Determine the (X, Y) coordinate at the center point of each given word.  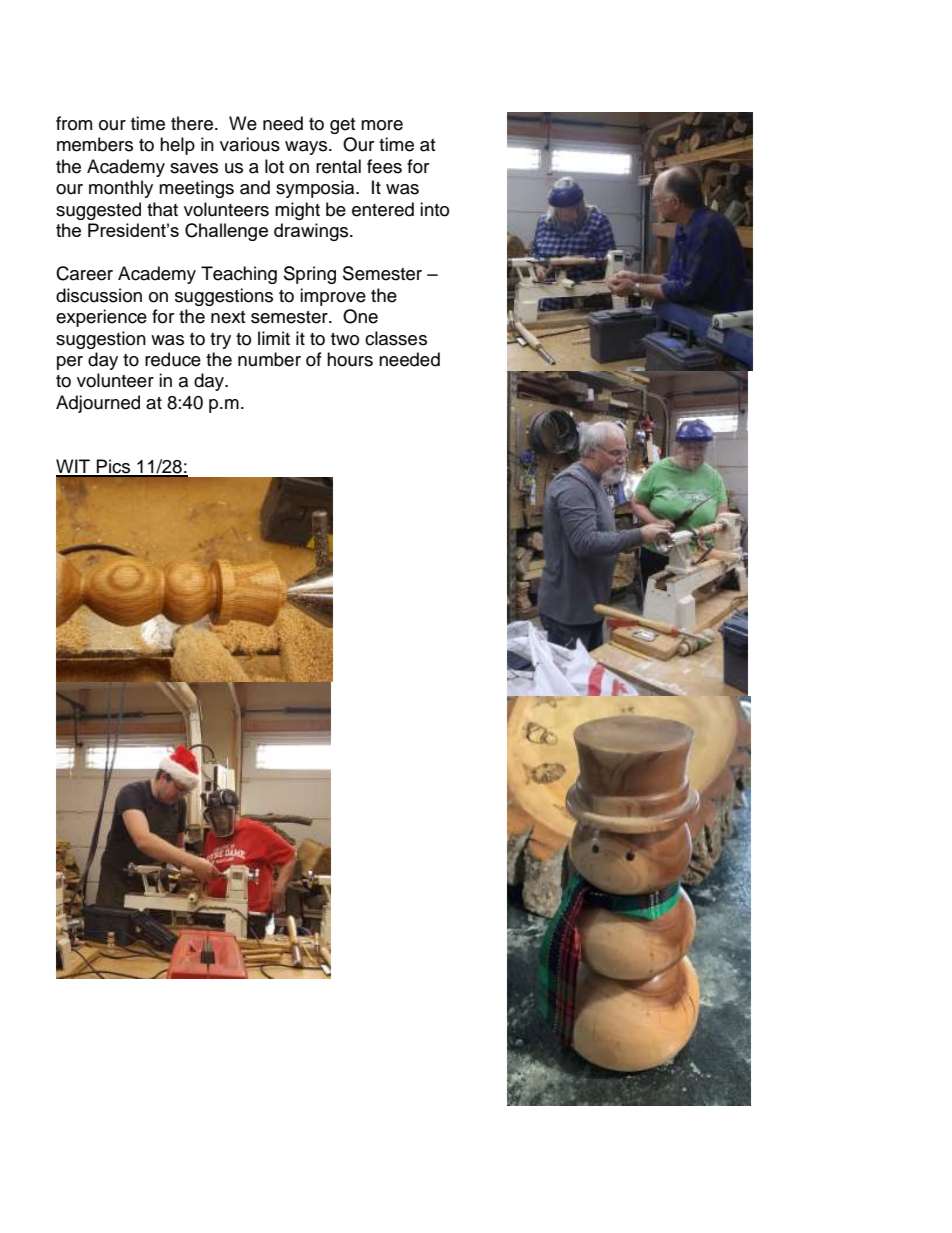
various (250, 144)
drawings (312, 232)
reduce (173, 359)
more (382, 125)
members (95, 144)
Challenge (226, 232)
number (269, 359)
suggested (98, 211)
